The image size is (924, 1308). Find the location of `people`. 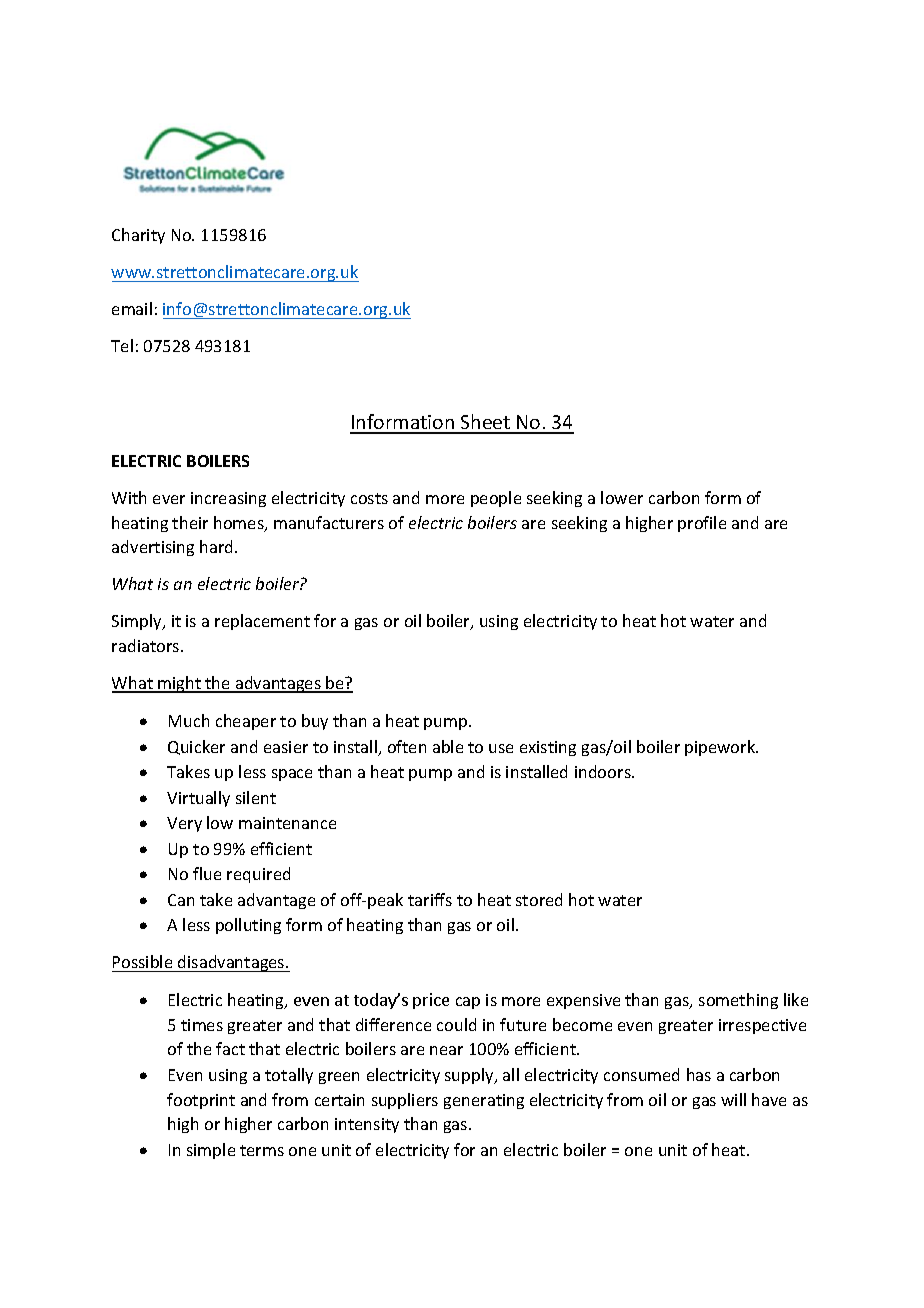

people is located at coordinates (496, 499).
